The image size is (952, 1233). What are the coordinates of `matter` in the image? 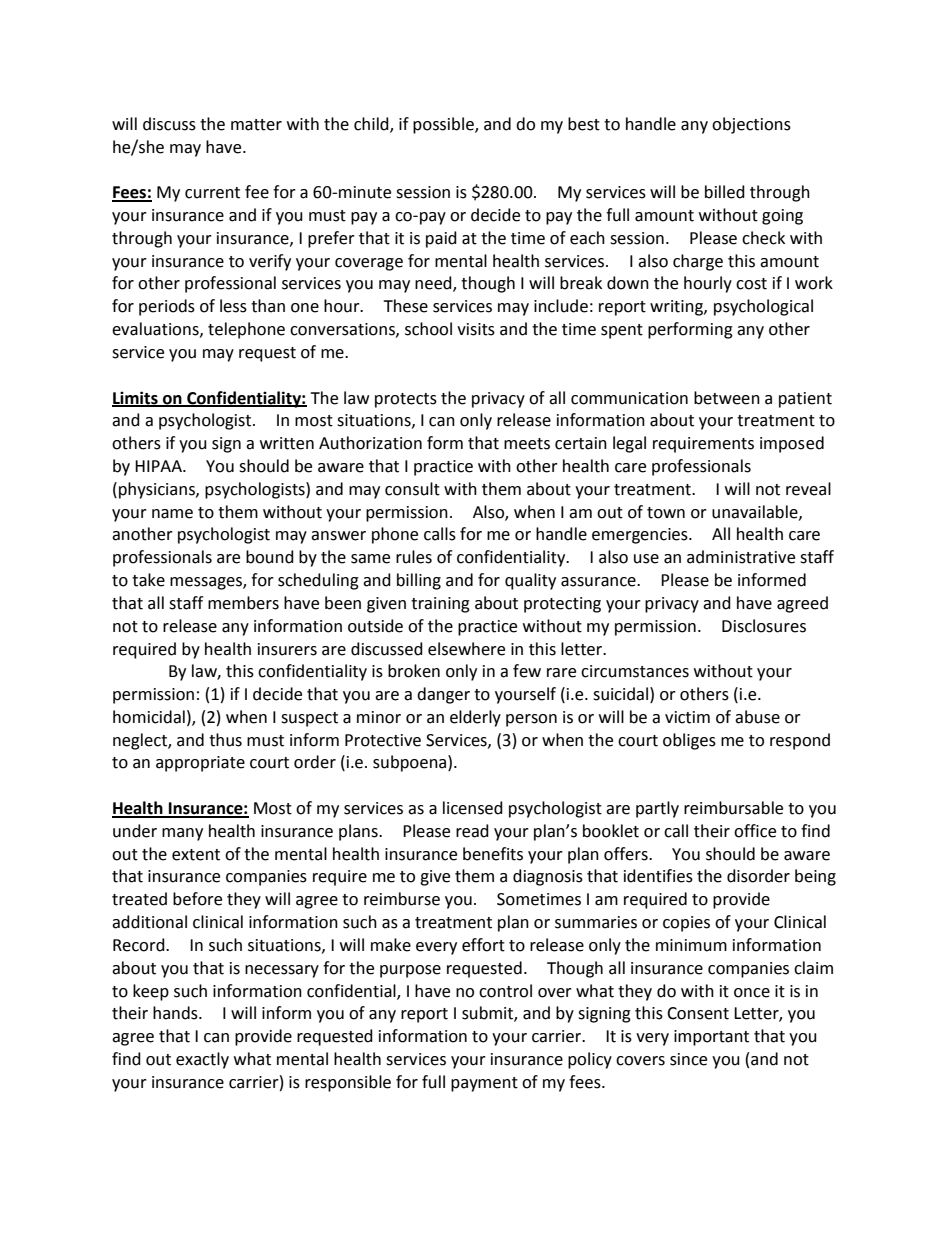 It's located at (256, 125).
